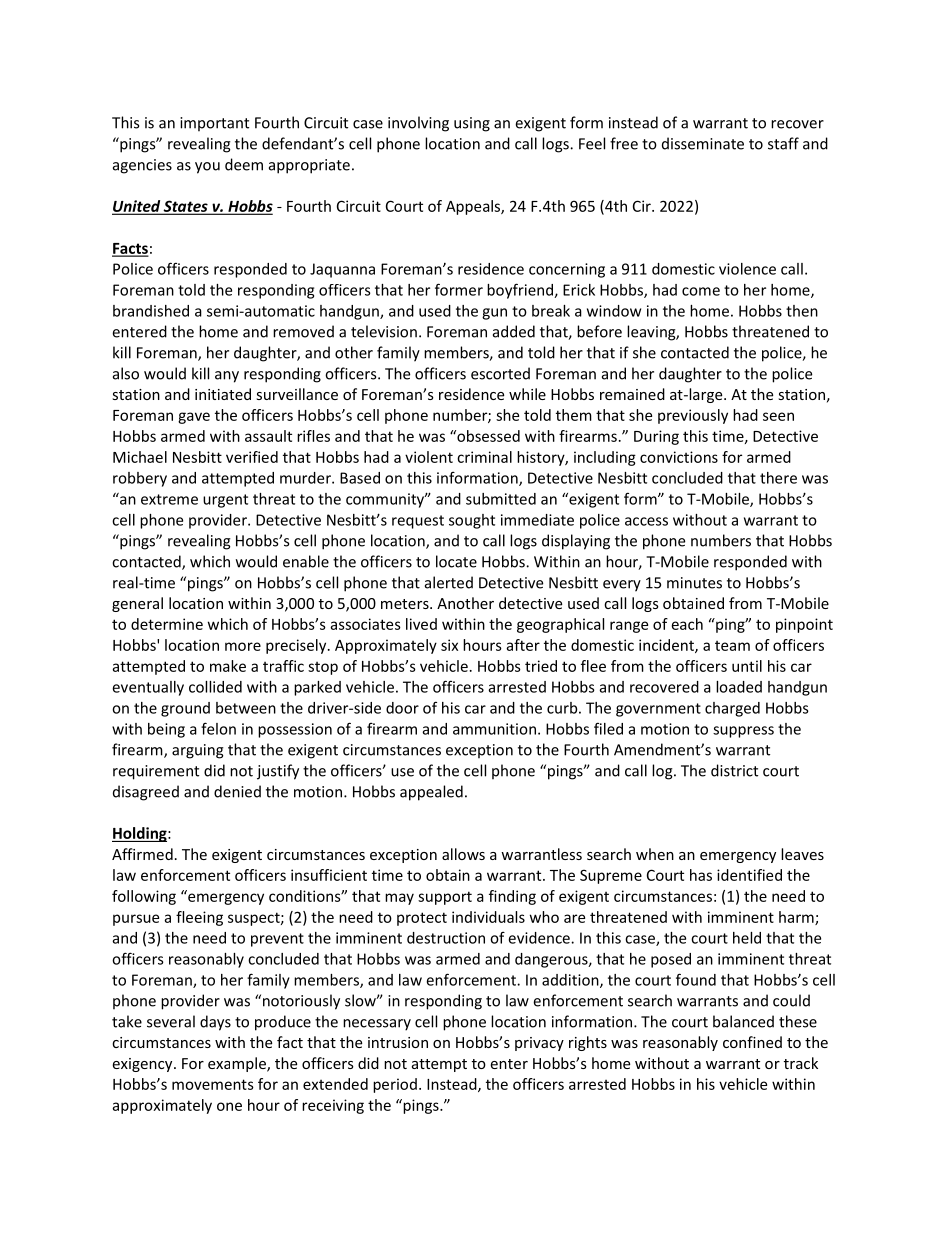 This document has height=1233, width=952. What do you see at coordinates (213, 1084) in the document?
I see `movements` at bounding box center [213, 1084].
